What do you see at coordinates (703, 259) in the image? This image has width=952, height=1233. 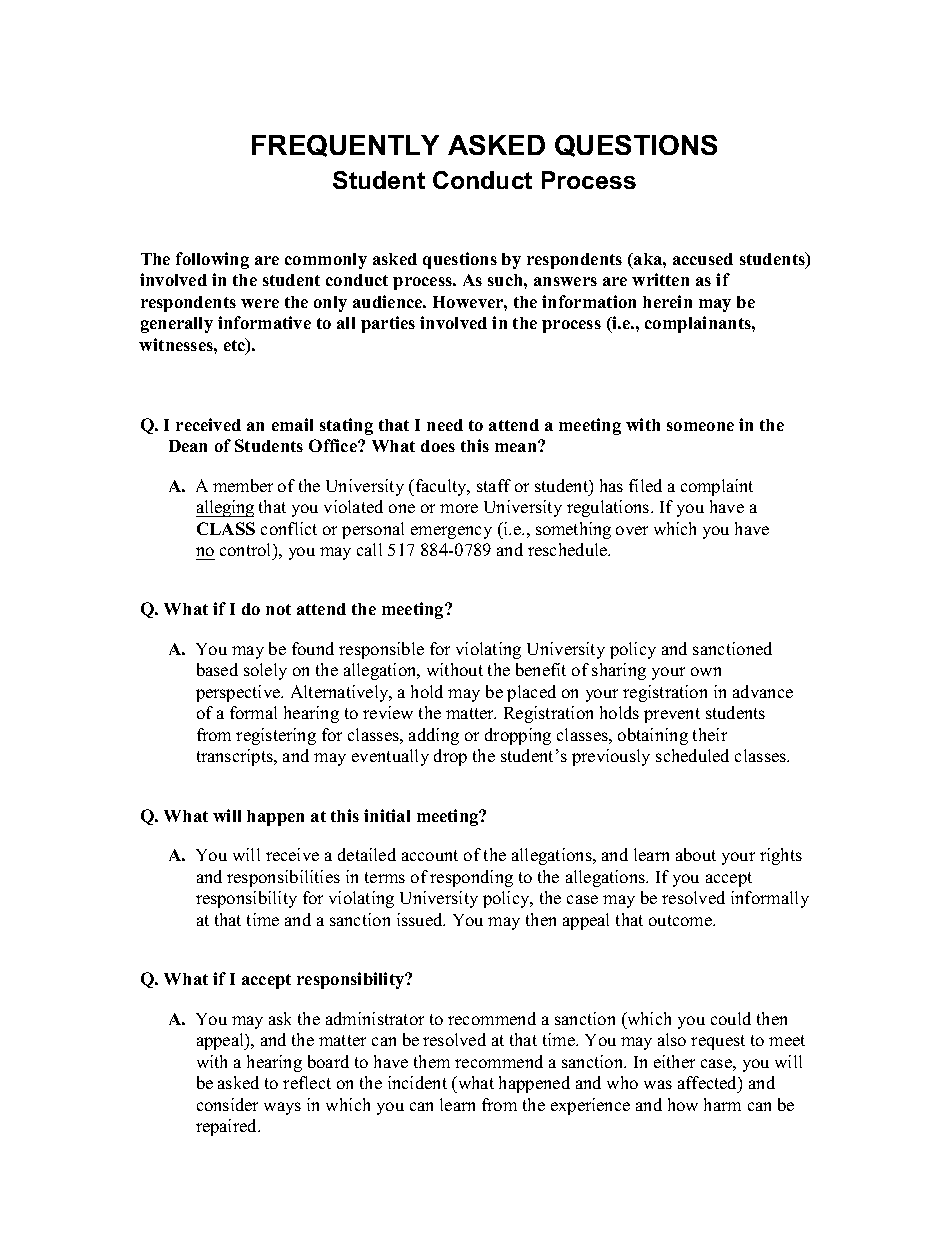 I see `accused` at bounding box center [703, 259].
